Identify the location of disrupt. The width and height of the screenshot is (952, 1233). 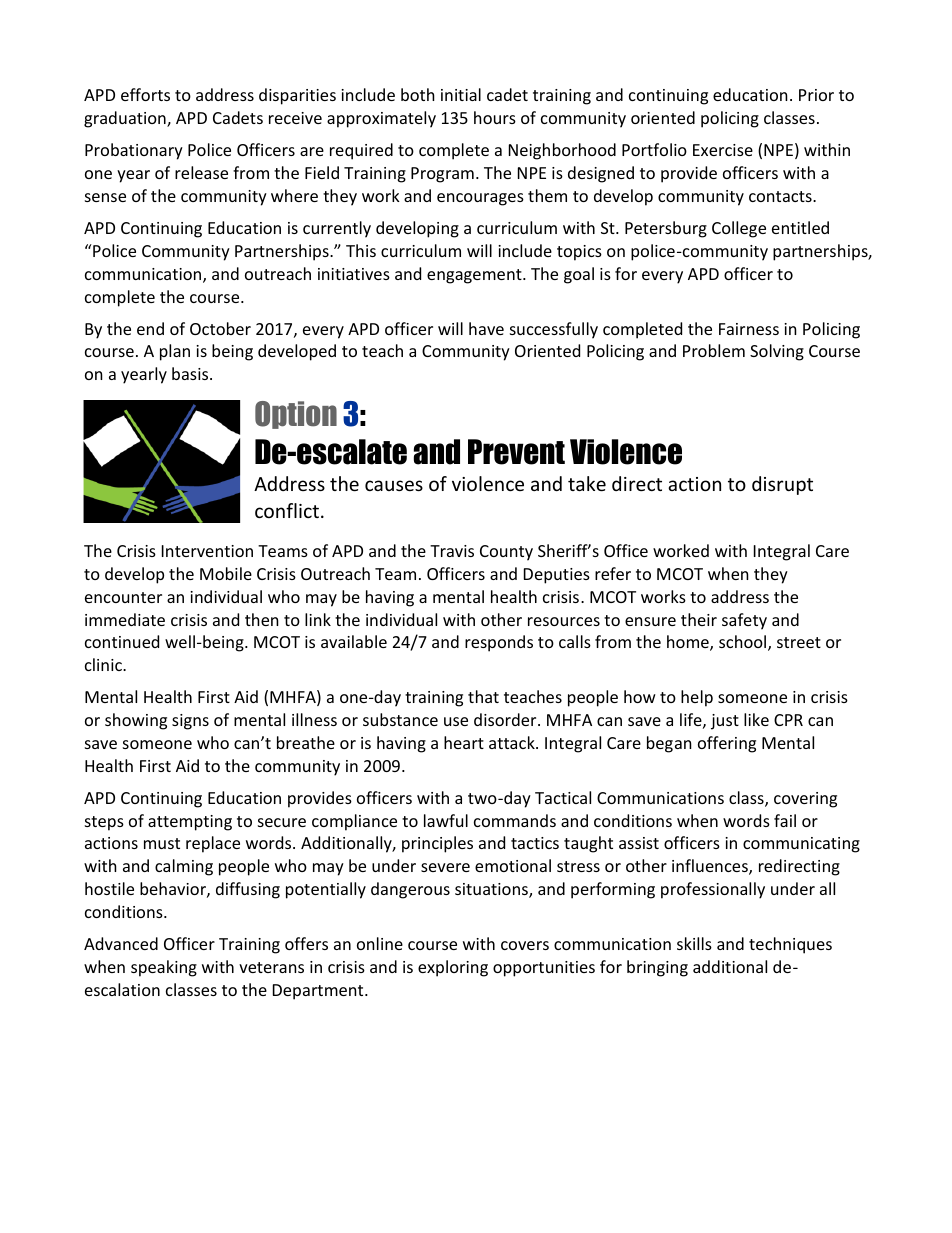
(782, 485).
